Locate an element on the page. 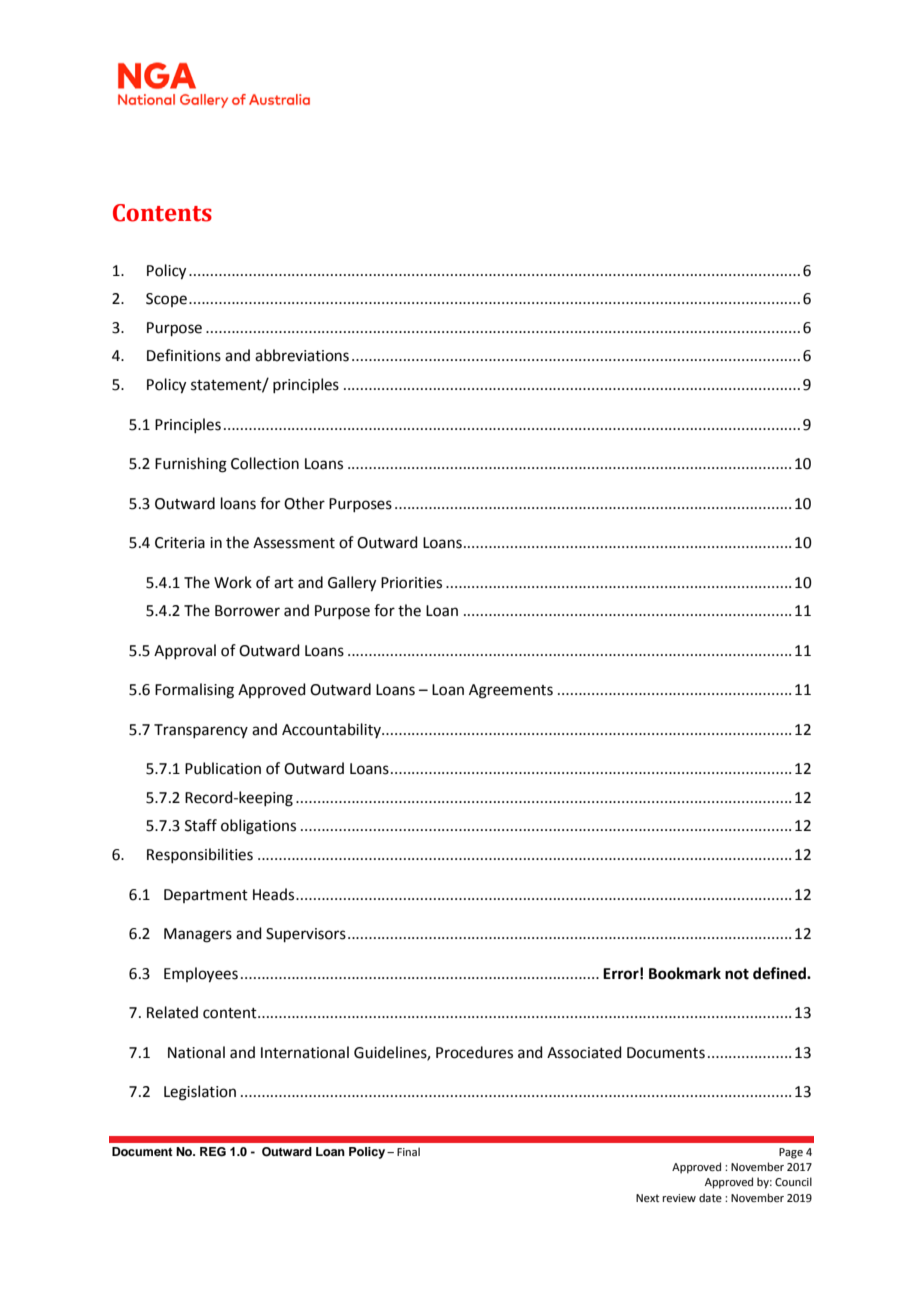 The height and width of the page is (1308, 924). Other is located at coordinates (304, 503).
